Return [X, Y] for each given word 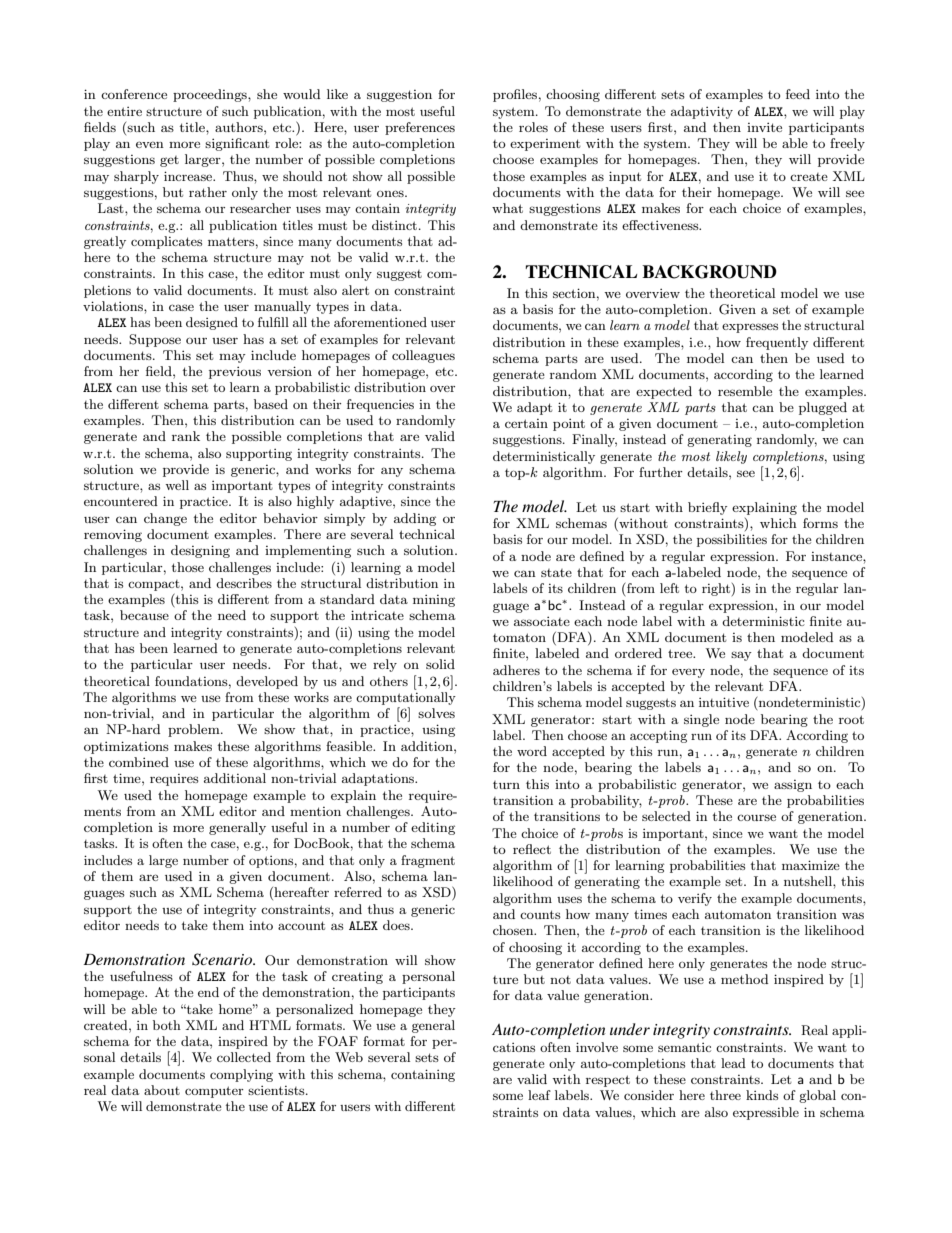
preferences [420, 128]
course [756, 817]
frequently [777, 343]
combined [139, 762]
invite [764, 127]
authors [240, 127]
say [741, 656]
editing [433, 828]
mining [434, 601]
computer [214, 1092]
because [144, 615]
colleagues [423, 356]
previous [235, 372]
